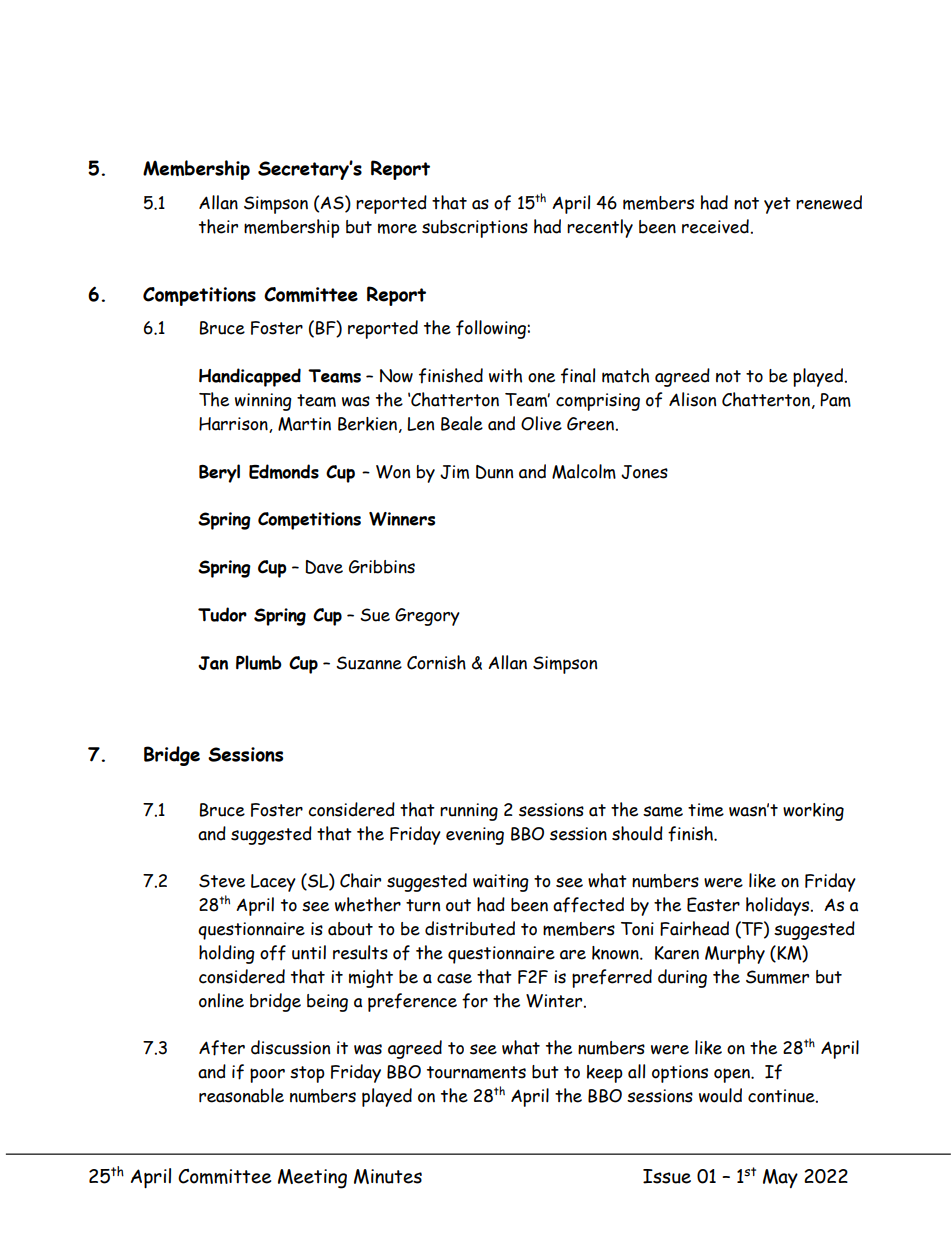  I want to click on yet, so click(777, 205).
